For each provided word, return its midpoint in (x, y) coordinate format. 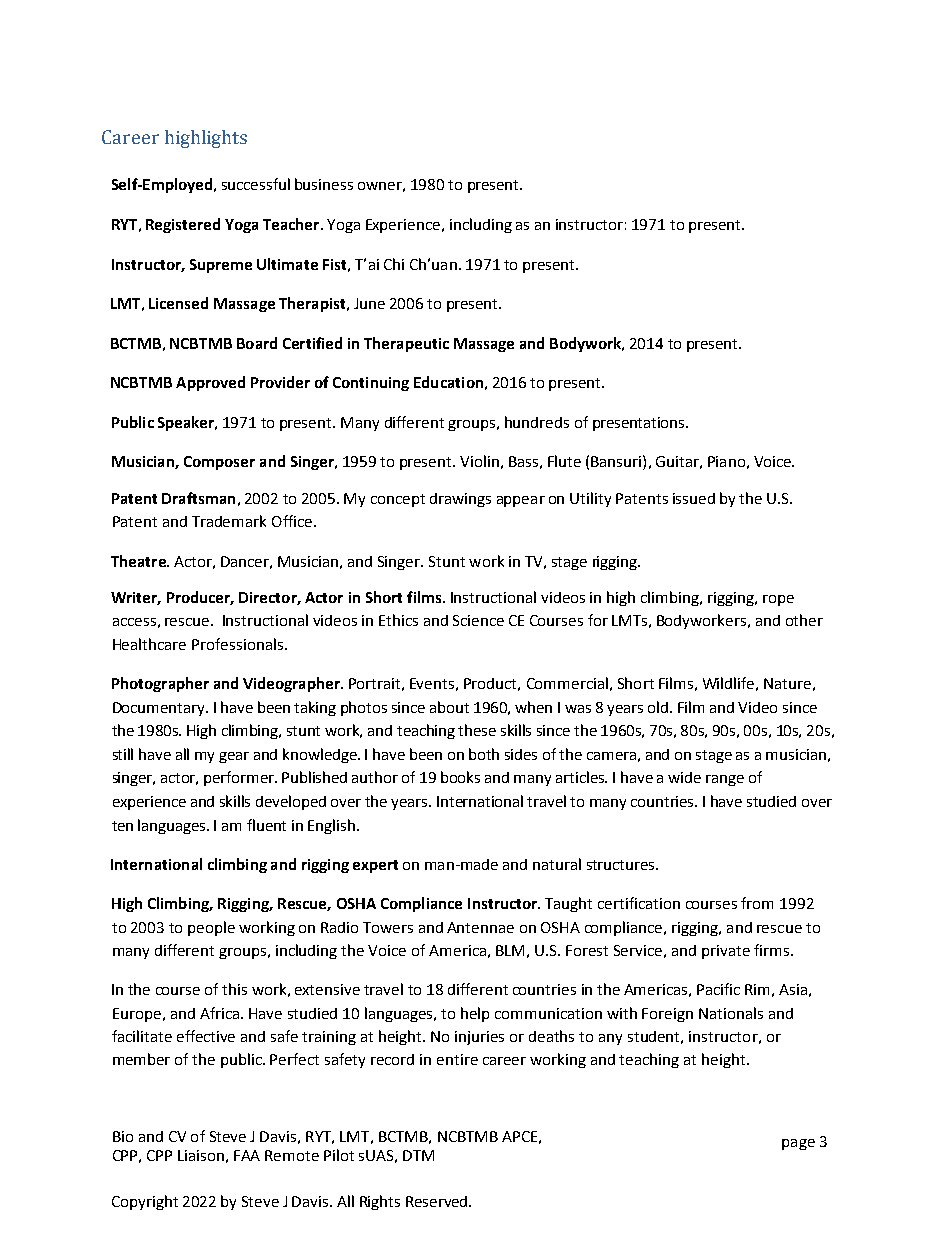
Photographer (160, 684)
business (324, 184)
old (659, 707)
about (449, 707)
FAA (247, 1155)
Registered (183, 225)
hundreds (537, 422)
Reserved (438, 1201)
